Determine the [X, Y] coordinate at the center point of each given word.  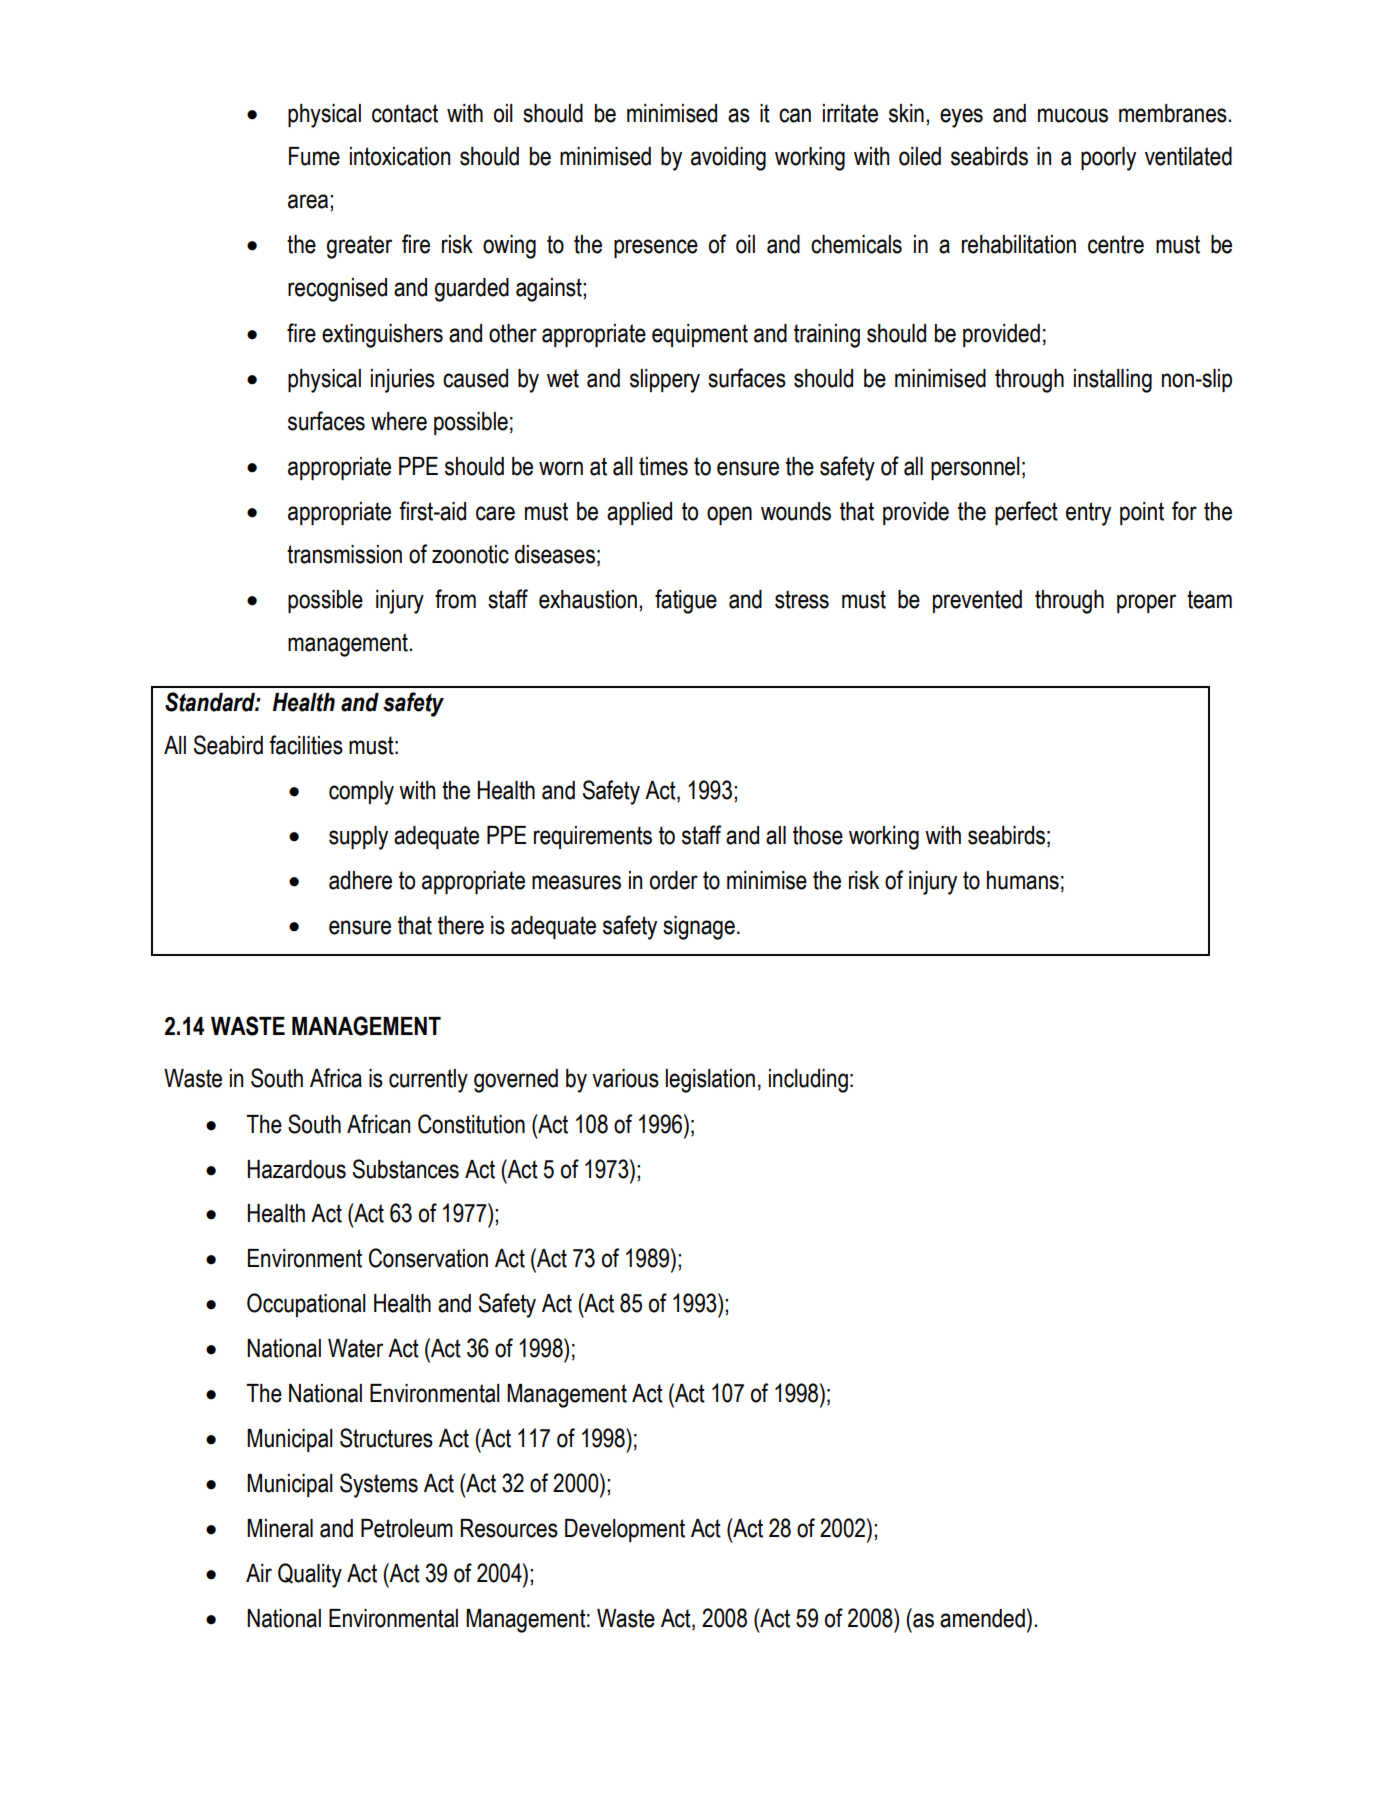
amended [982, 1618]
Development [625, 1530]
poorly [1108, 159]
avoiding [728, 159]
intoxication [400, 156]
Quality [310, 1575]
